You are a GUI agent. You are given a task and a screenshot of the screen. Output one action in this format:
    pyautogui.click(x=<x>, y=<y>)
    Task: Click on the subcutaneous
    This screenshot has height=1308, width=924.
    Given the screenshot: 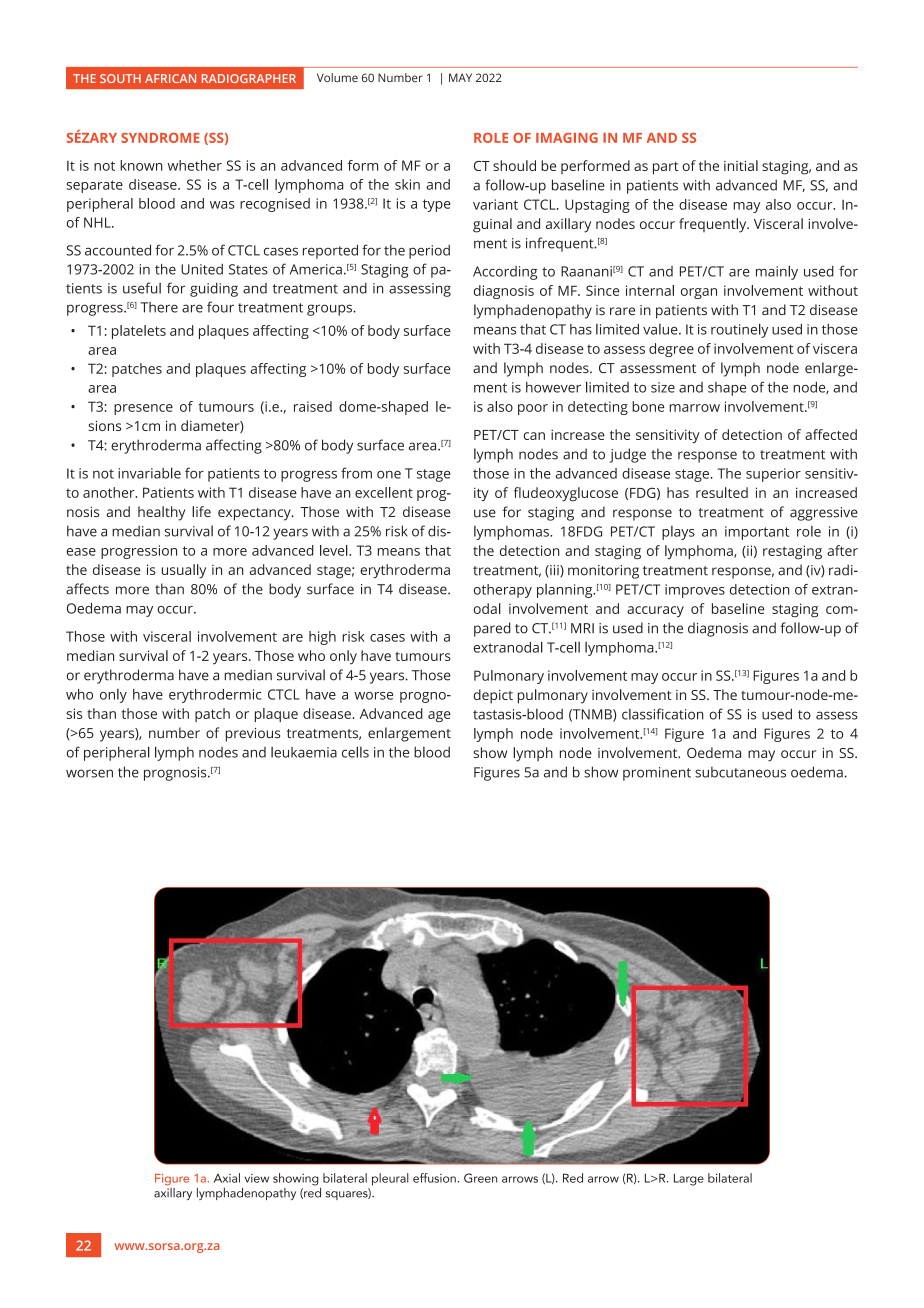 What is the action you would take?
    pyautogui.click(x=740, y=772)
